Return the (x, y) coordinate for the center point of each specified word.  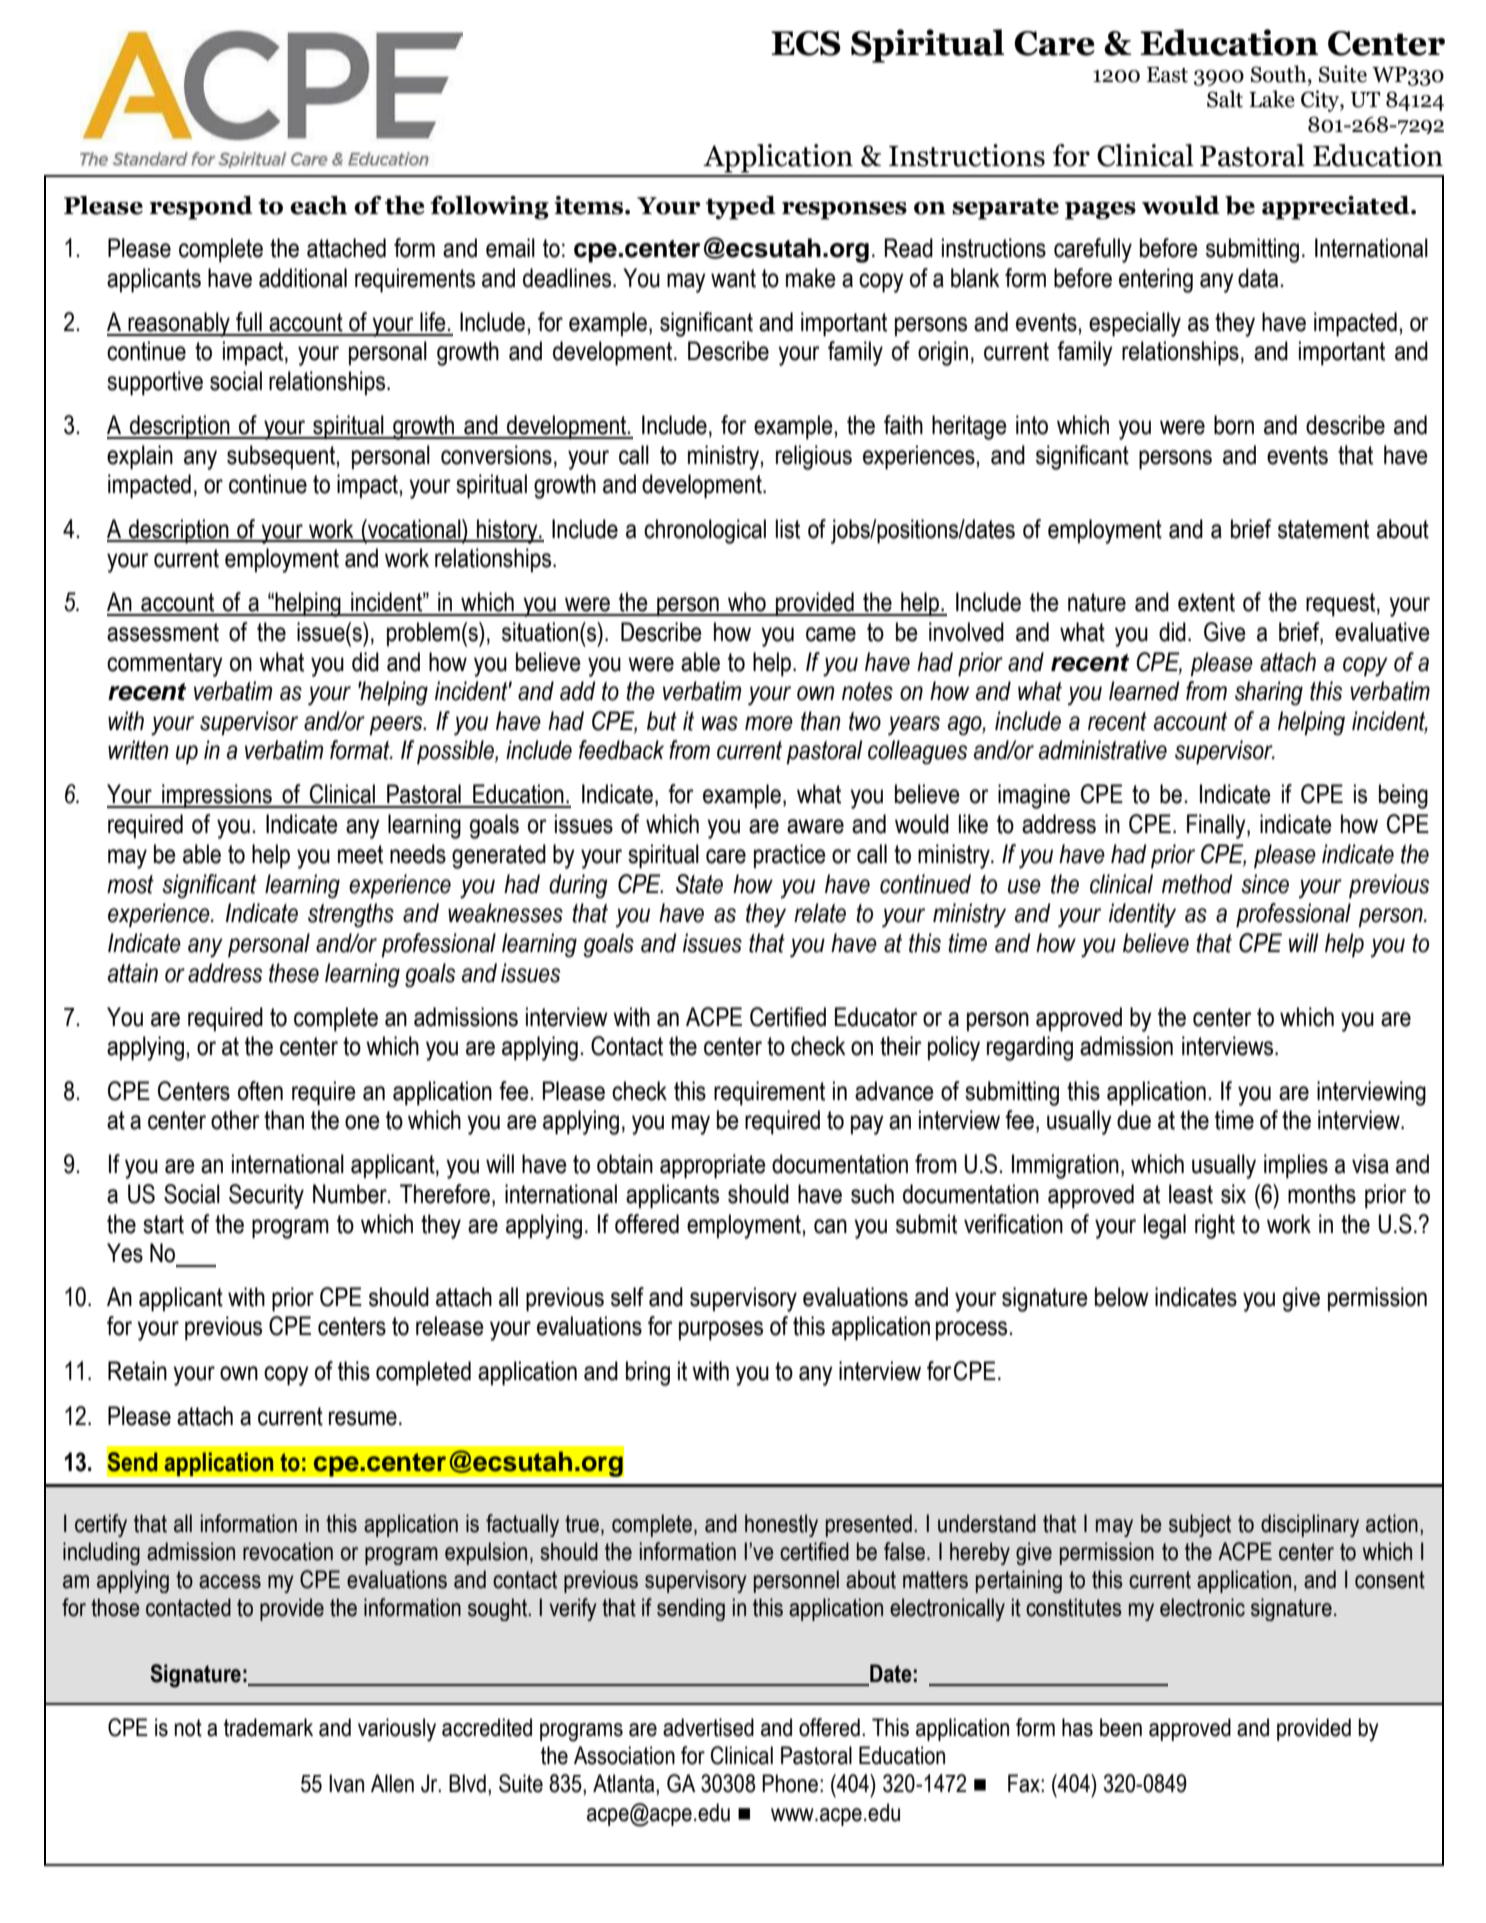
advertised (708, 1727)
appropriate (713, 1166)
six (1233, 1194)
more (769, 723)
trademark (268, 1727)
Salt (1225, 99)
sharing (1269, 693)
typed (741, 208)
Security (266, 1196)
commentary (165, 665)
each (318, 205)
